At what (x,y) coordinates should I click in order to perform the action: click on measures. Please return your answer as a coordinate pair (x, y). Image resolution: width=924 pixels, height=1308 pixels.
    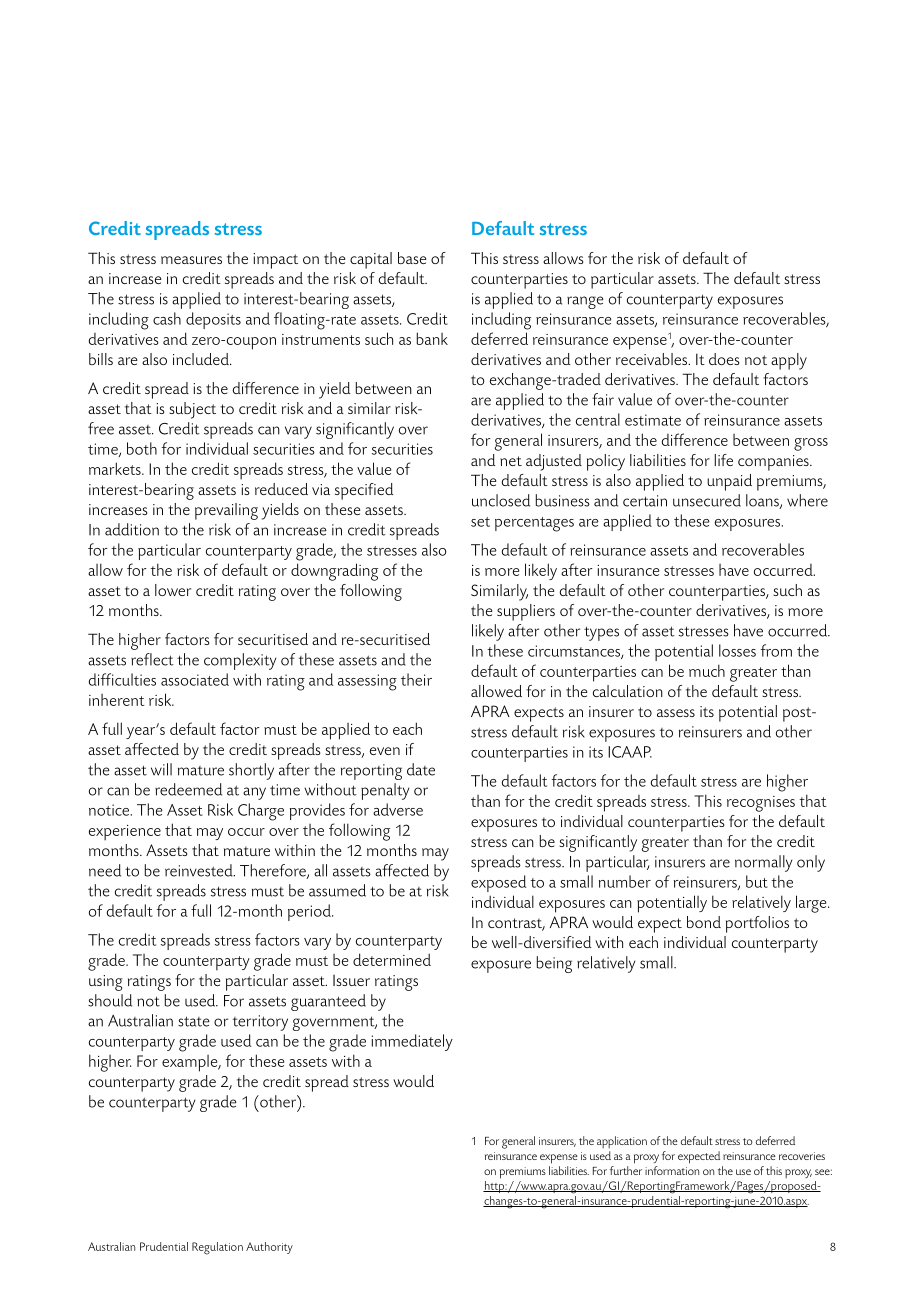
    Looking at the image, I should click on (191, 260).
